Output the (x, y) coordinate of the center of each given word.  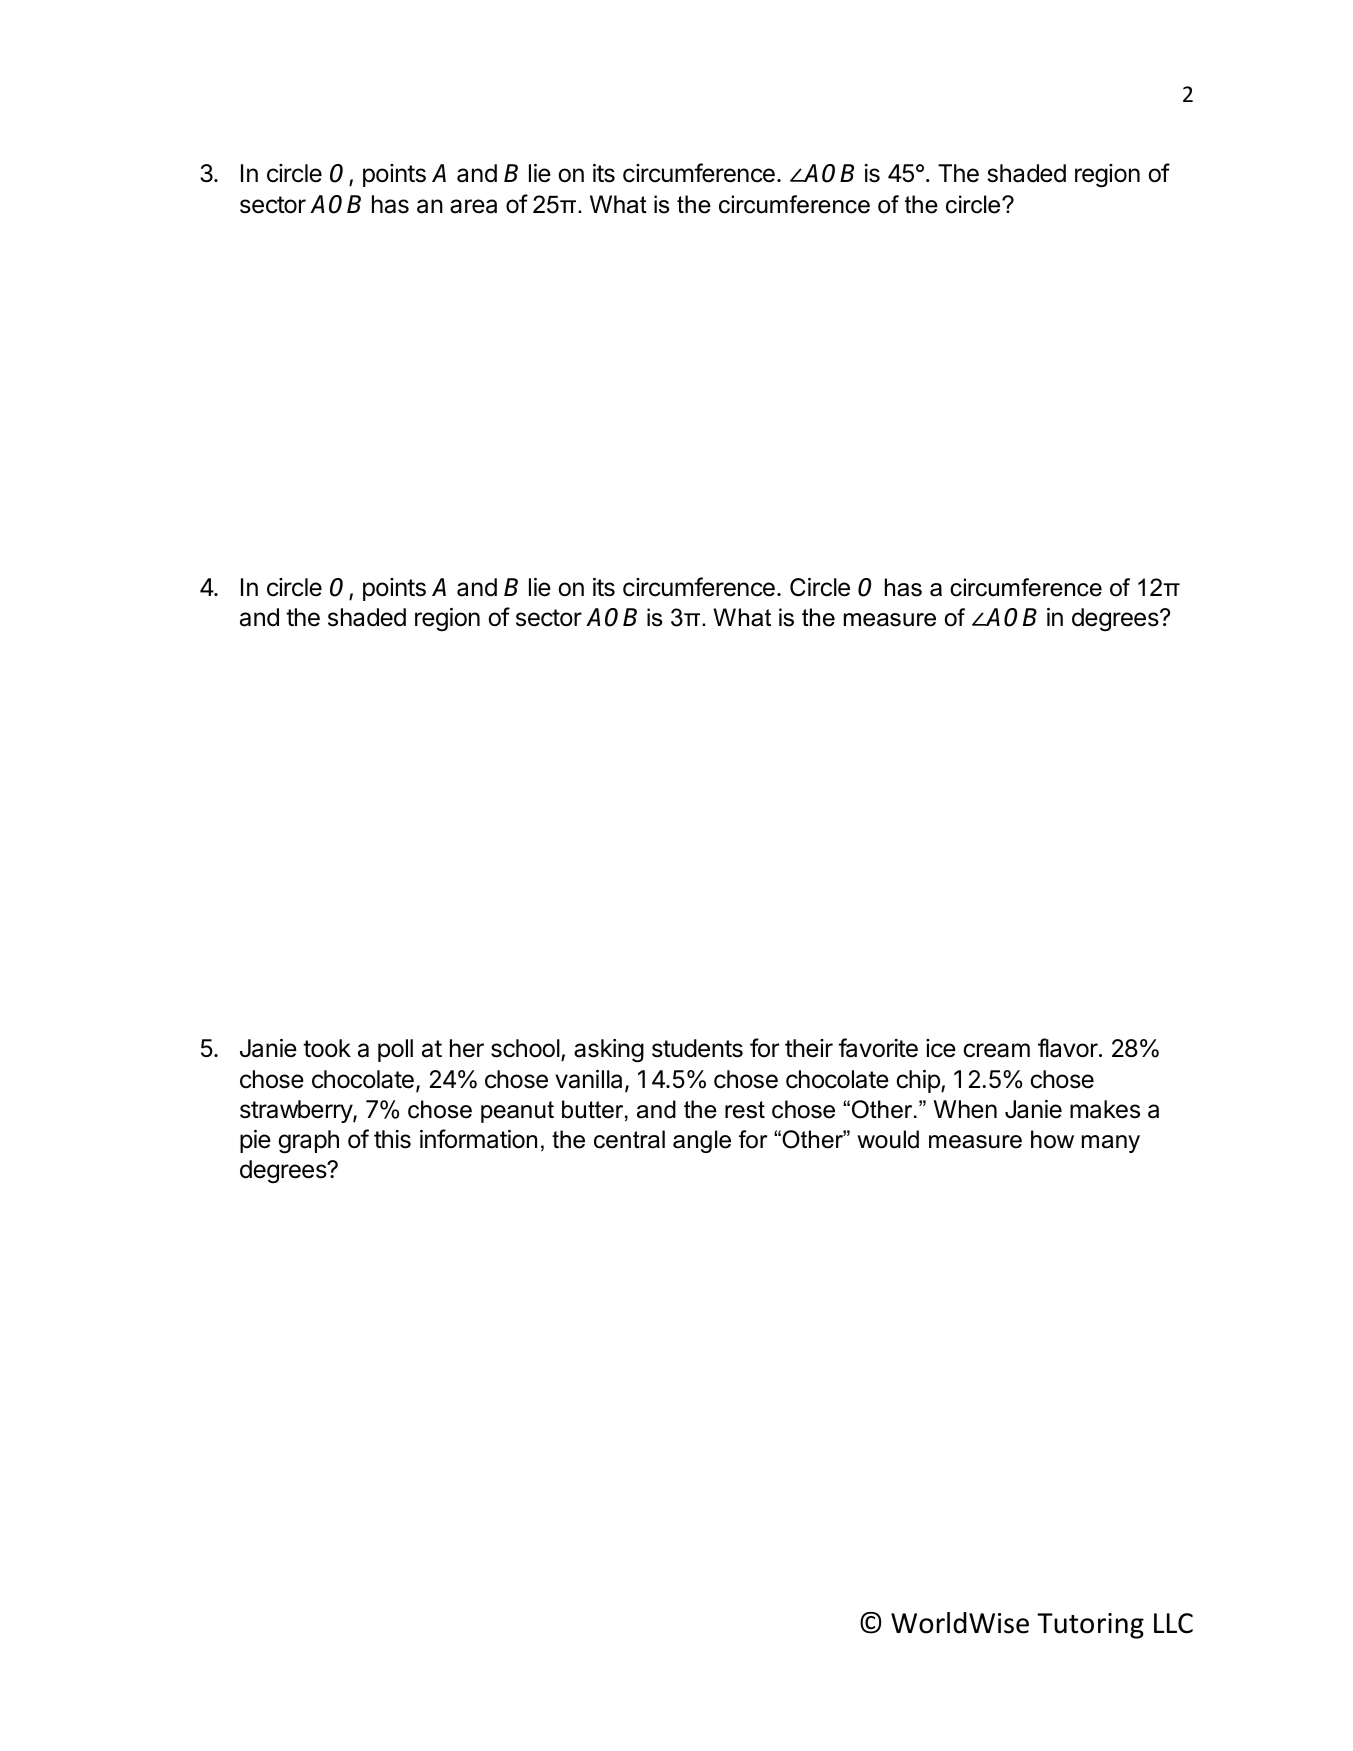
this (392, 1139)
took (327, 1048)
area (473, 206)
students (697, 1048)
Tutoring (1090, 1626)
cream (996, 1050)
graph (308, 1142)
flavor (1069, 1048)
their (809, 1048)
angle (702, 1141)
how (1052, 1139)
